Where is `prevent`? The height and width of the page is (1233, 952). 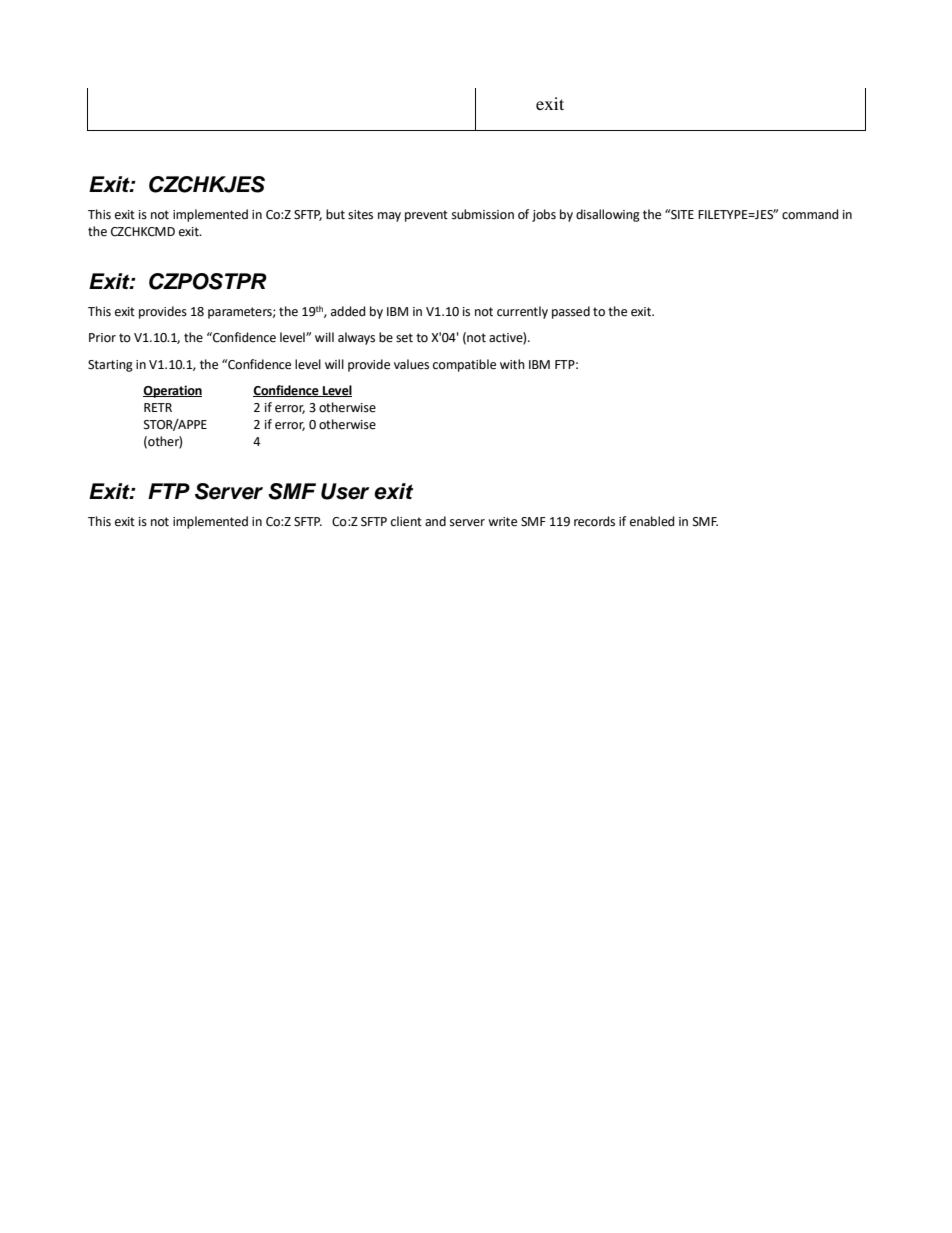
prevent is located at coordinates (426, 216).
